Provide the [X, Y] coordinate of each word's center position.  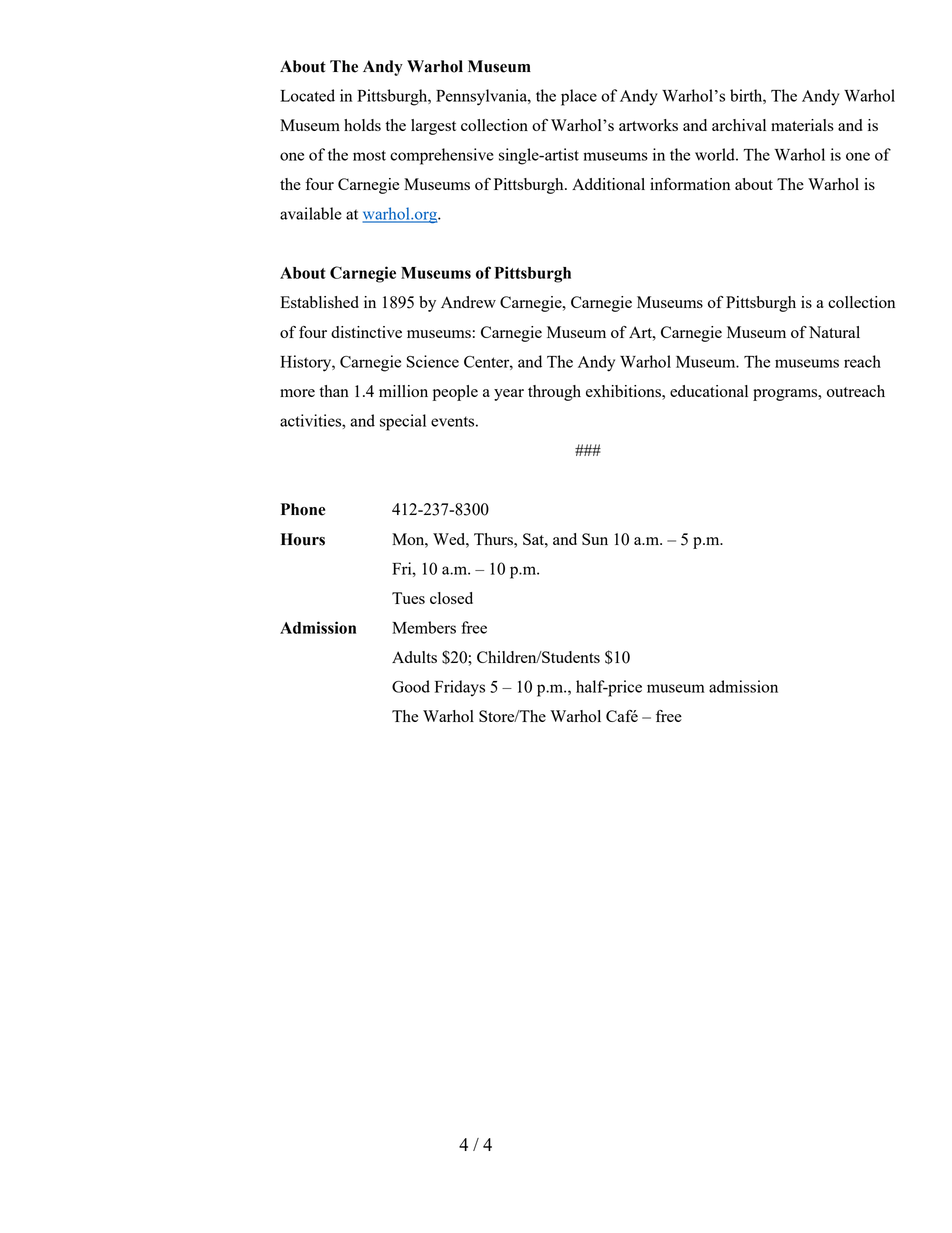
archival [739, 125]
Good [411, 686]
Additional [608, 184]
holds [362, 125]
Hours [303, 539]
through [554, 393]
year [509, 395]
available [311, 213]
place [579, 97]
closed [451, 598]
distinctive [366, 332]
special [403, 422]
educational [709, 391]
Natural [834, 332]
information [690, 184]
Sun [595, 539]
